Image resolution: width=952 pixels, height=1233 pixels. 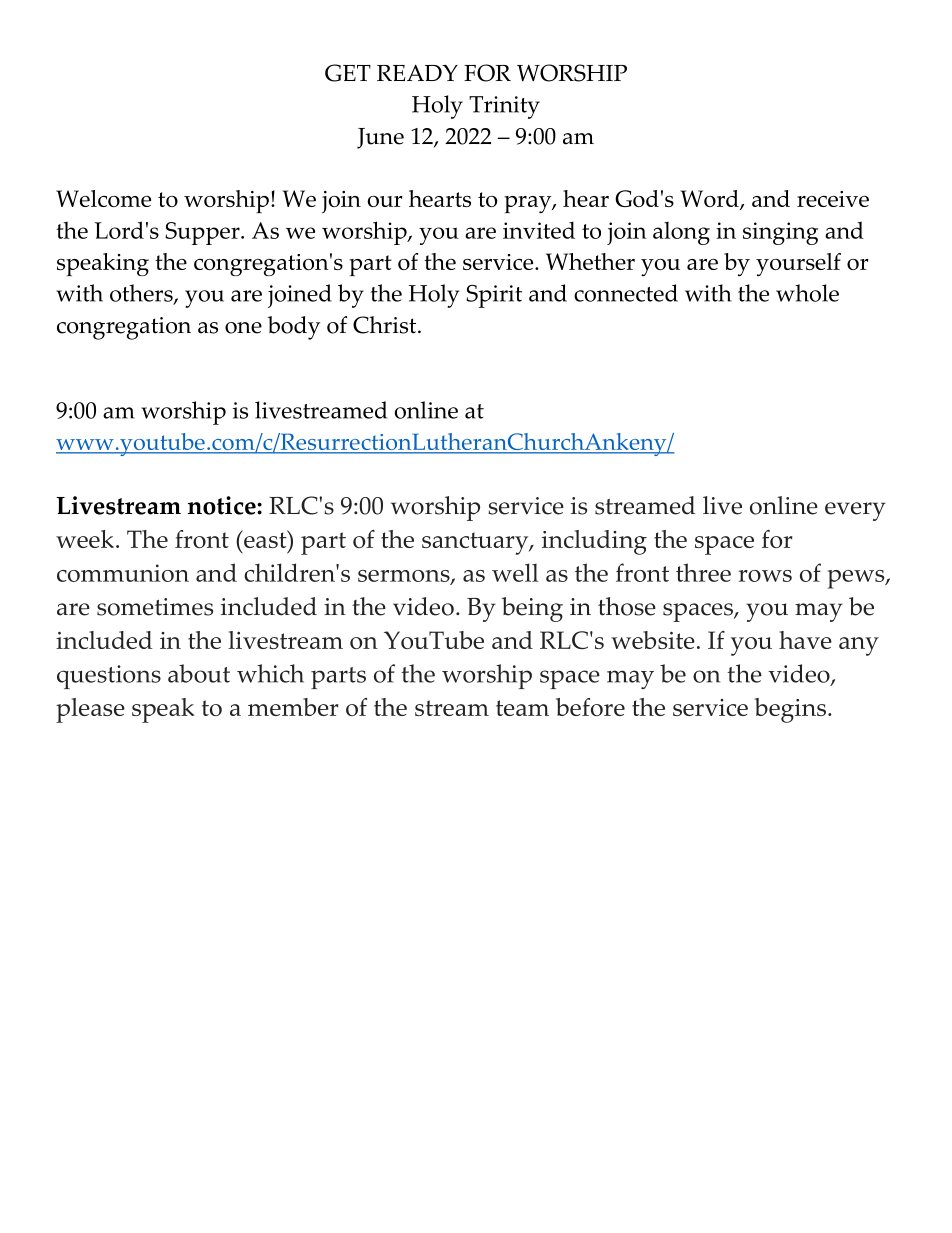 What do you see at coordinates (711, 200) in the page?
I see `Word` at bounding box center [711, 200].
